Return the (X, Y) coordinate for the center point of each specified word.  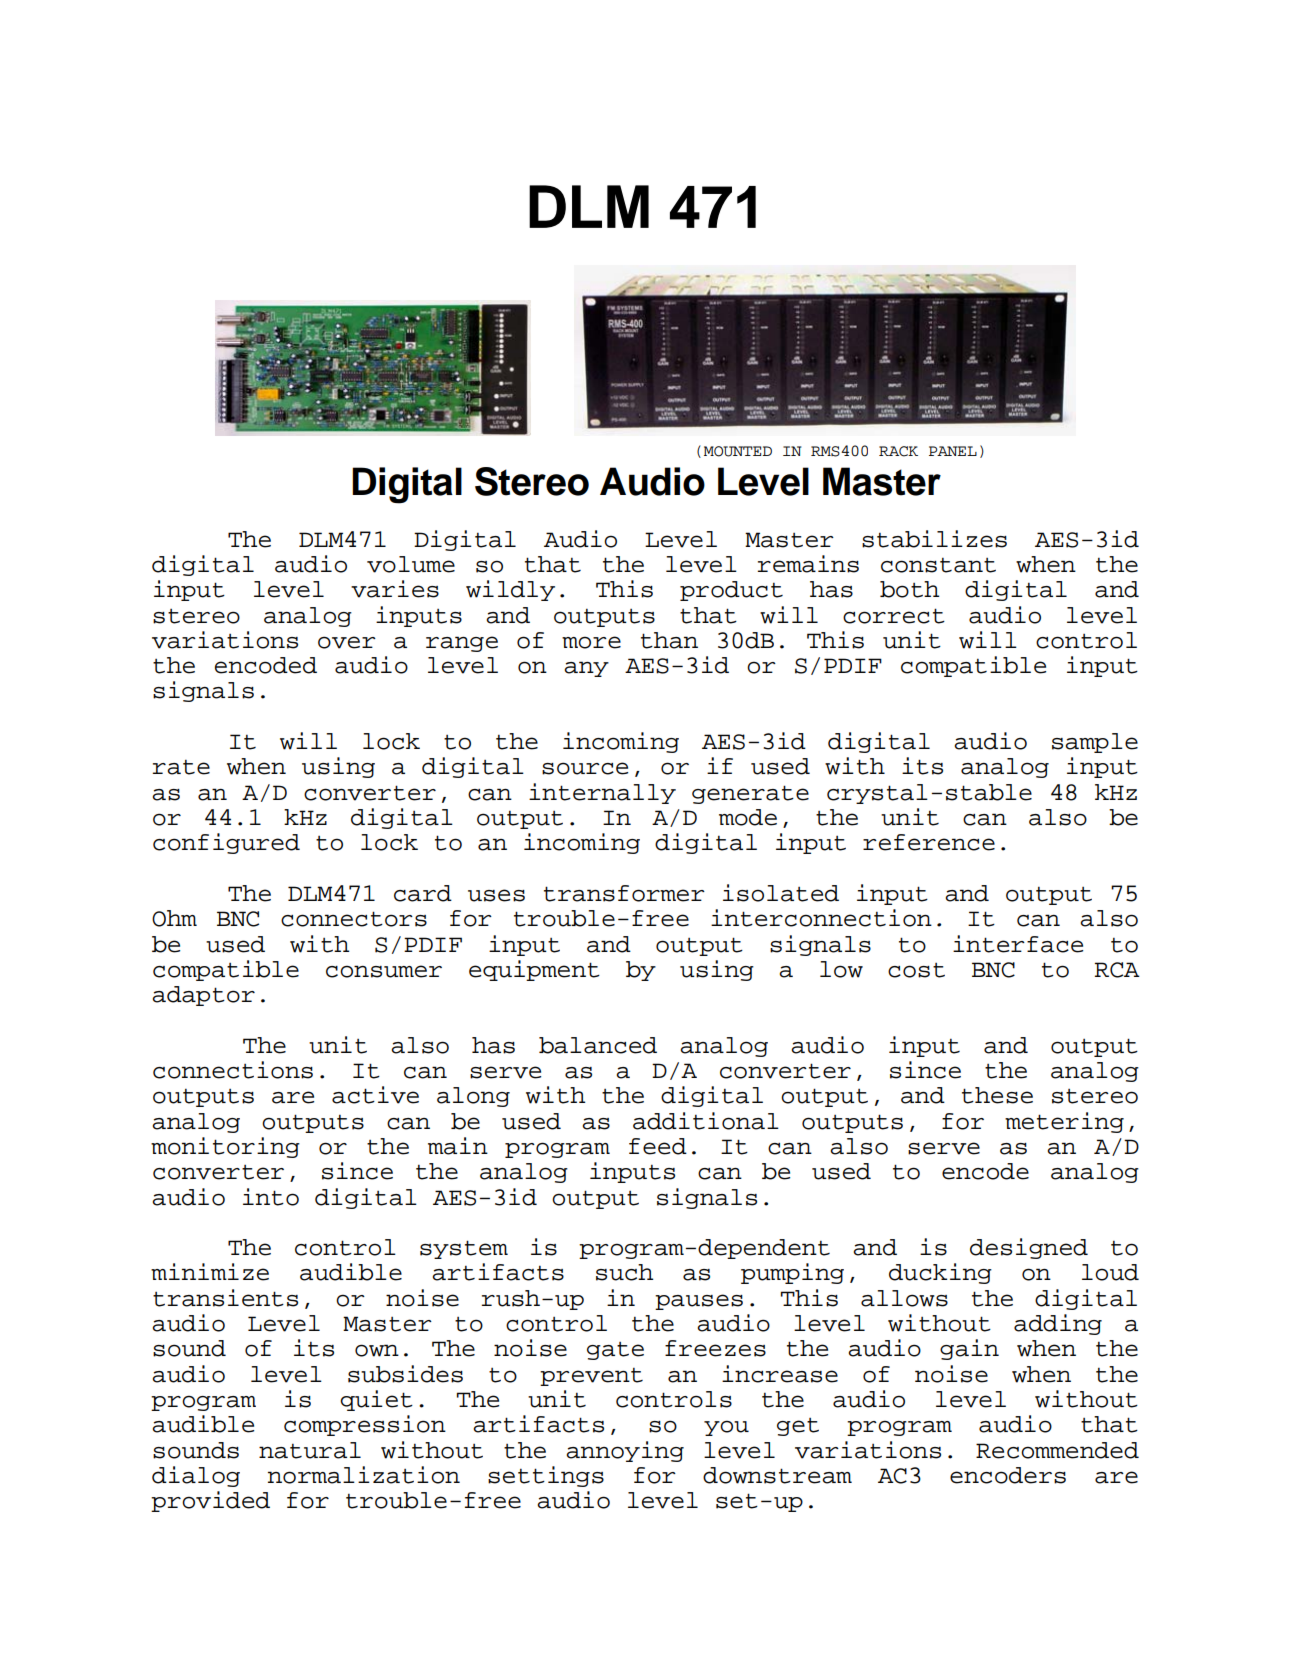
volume (411, 564)
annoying (625, 1451)
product (731, 591)
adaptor (203, 996)
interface (1018, 944)
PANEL (953, 451)
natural (310, 1450)
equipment (534, 970)
